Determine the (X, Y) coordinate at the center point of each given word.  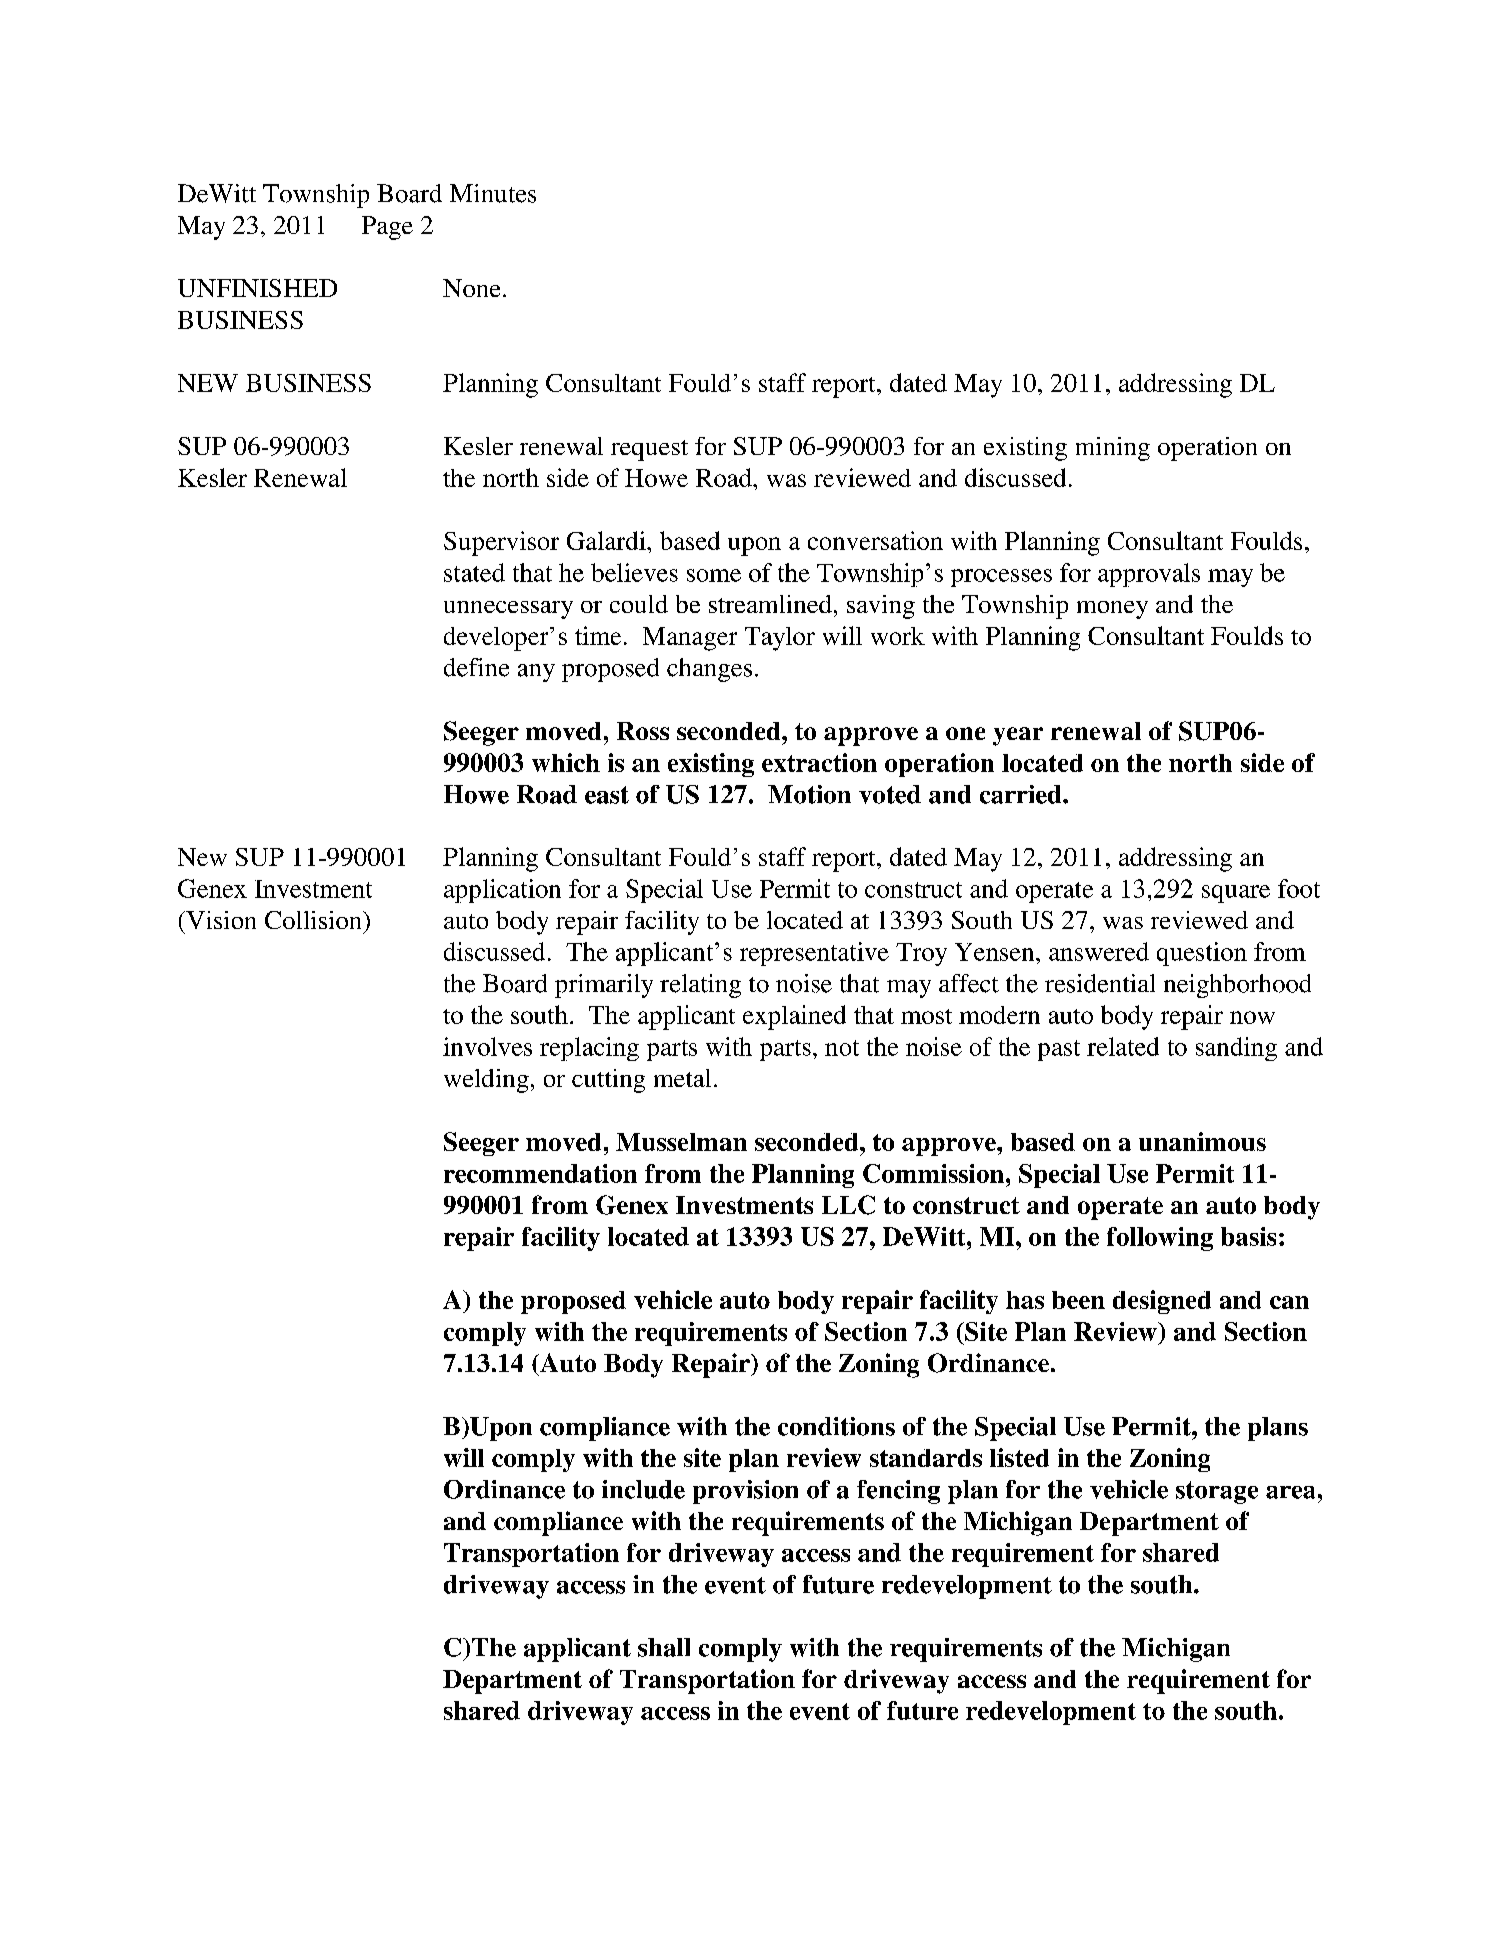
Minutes (493, 193)
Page (387, 228)
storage (1217, 1492)
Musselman (681, 1142)
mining (1113, 449)
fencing (898, 1492)
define (476, 667)
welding (486, 1081)
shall (664, 1647)
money (1112, 610)
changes (709, 670)
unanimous (1202, 1141)
